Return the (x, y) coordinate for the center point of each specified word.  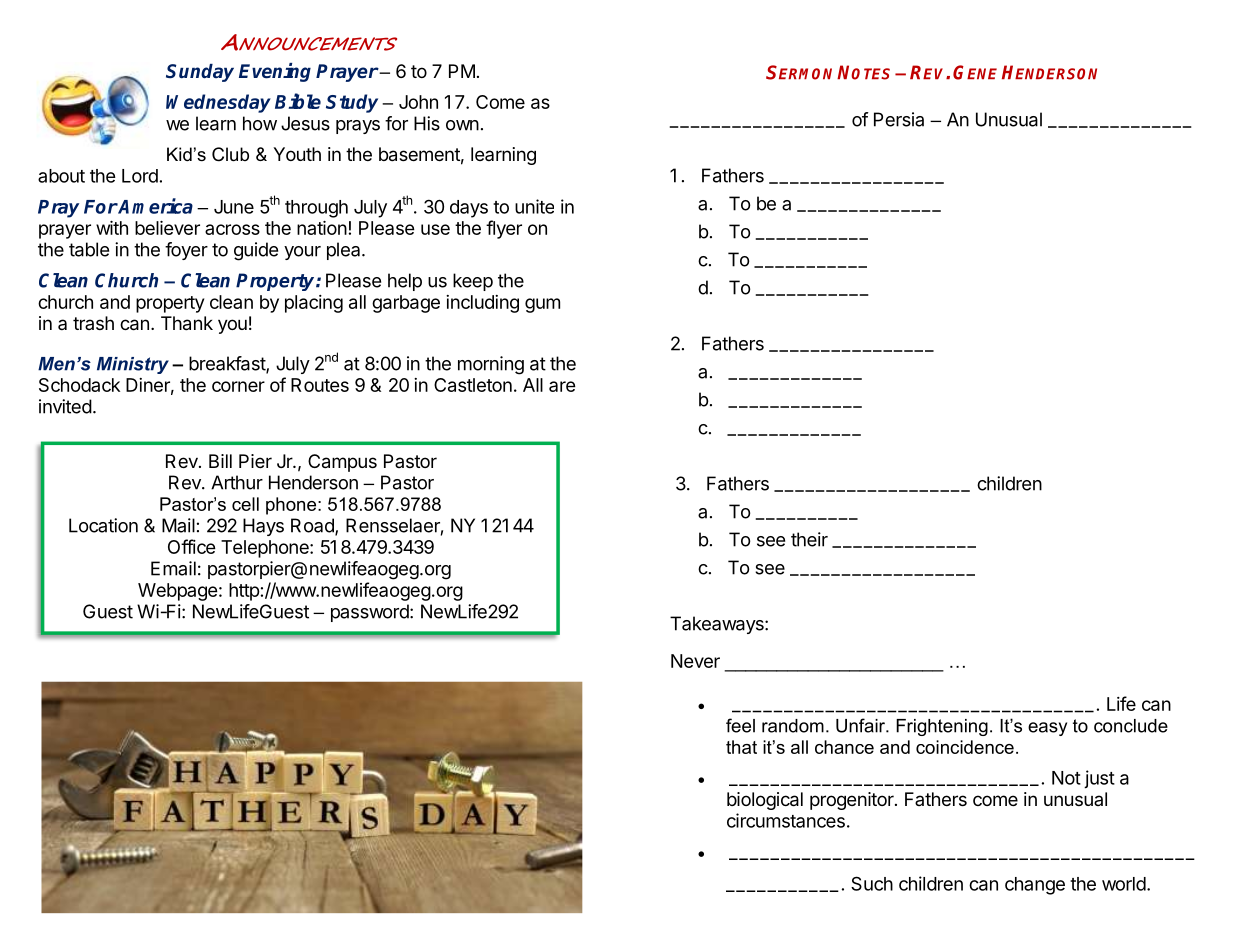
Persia (899, 119)
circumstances (786, 820)
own (462, 125)
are (562, 386)
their (809, 539)
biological (765, 801)
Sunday (200, 73)
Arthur (237, 482)
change (1035, 886)
